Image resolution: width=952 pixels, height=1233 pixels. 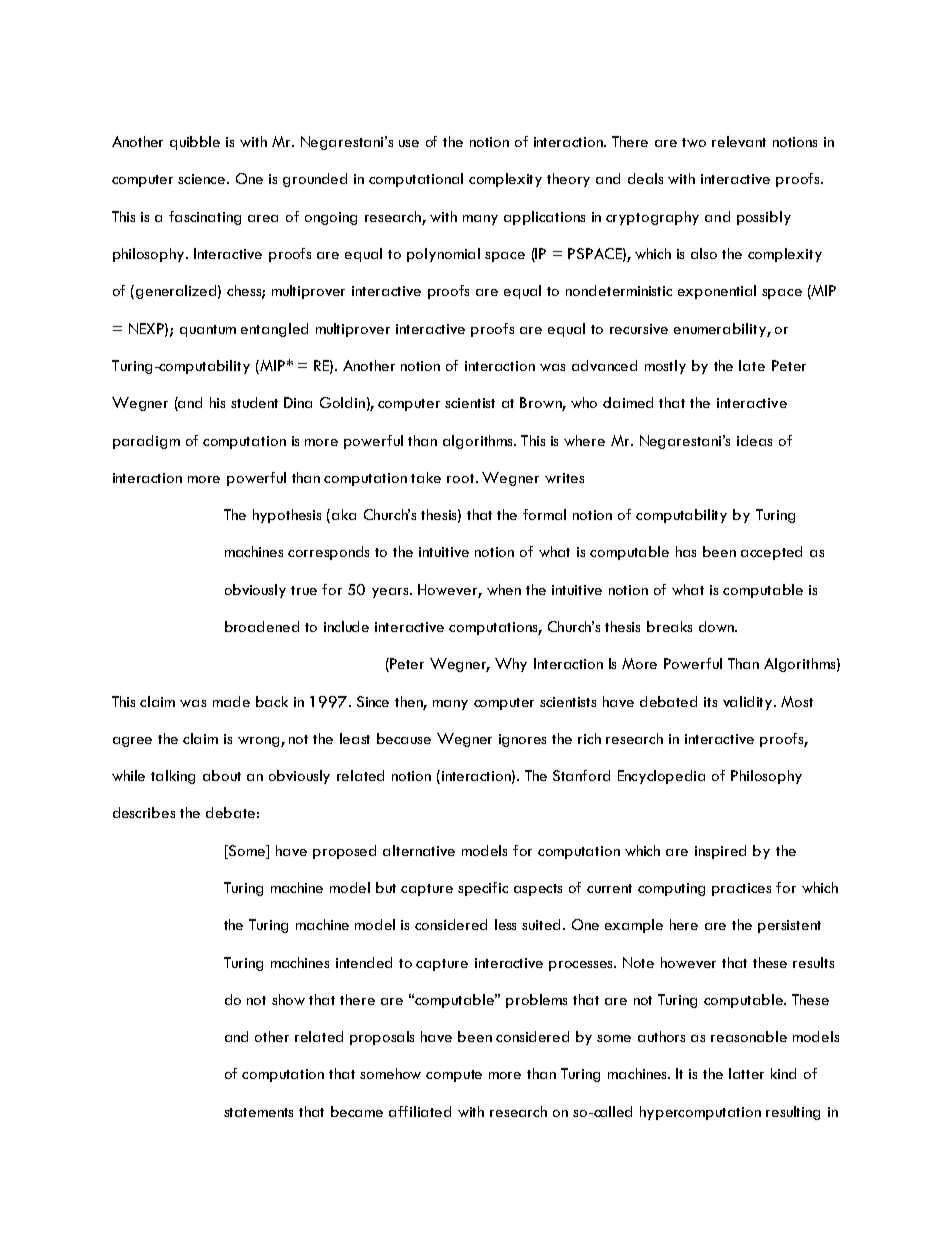 What do you see at coordinates (739, 141) in the image?
I see `relevant` at bounding box center [739, 141].
